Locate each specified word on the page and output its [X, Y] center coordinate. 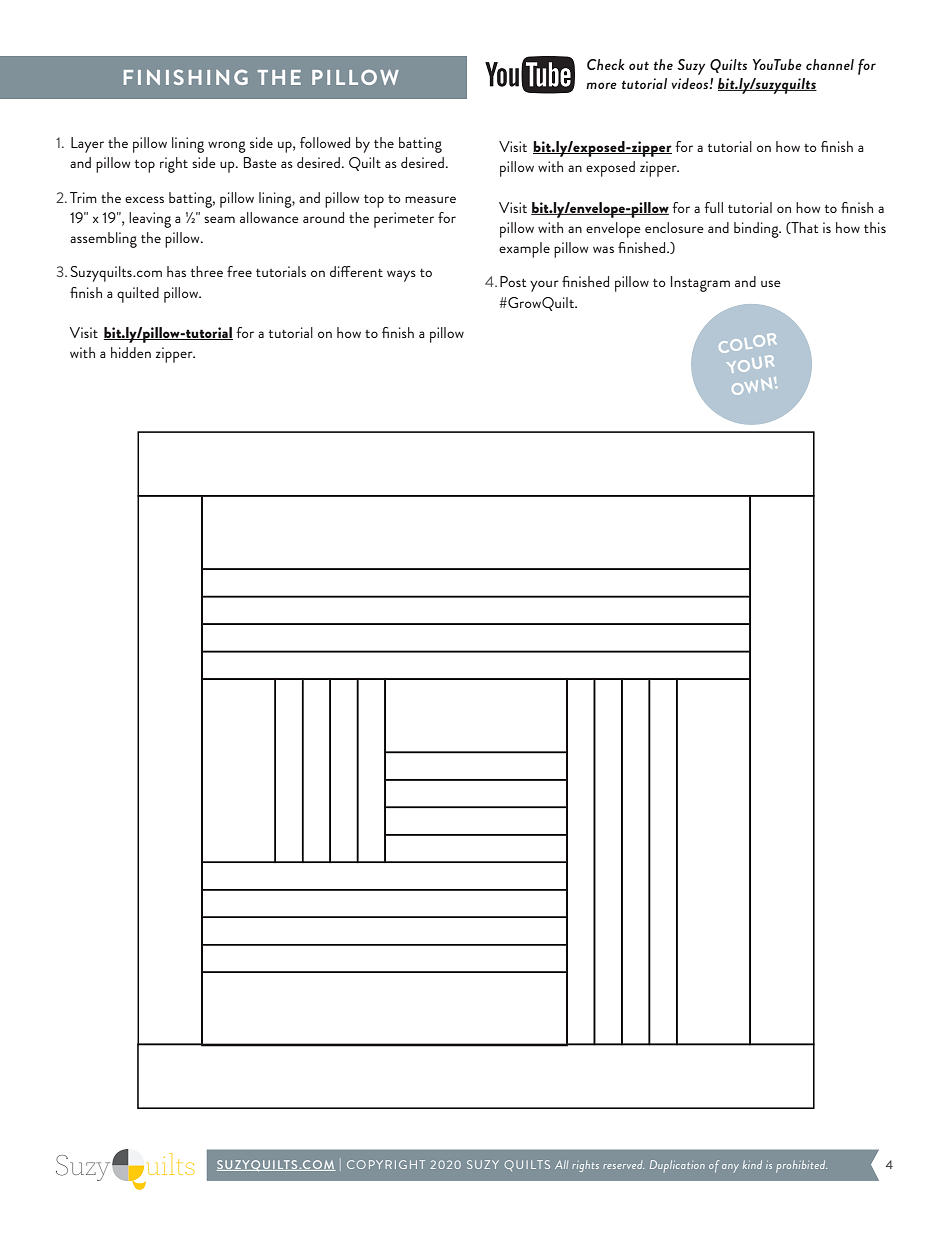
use [771, 283]
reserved [623, 1165]
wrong [227, 147]
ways [401, 276]
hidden [131, 352]
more [601, 85]
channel [830, 64]
